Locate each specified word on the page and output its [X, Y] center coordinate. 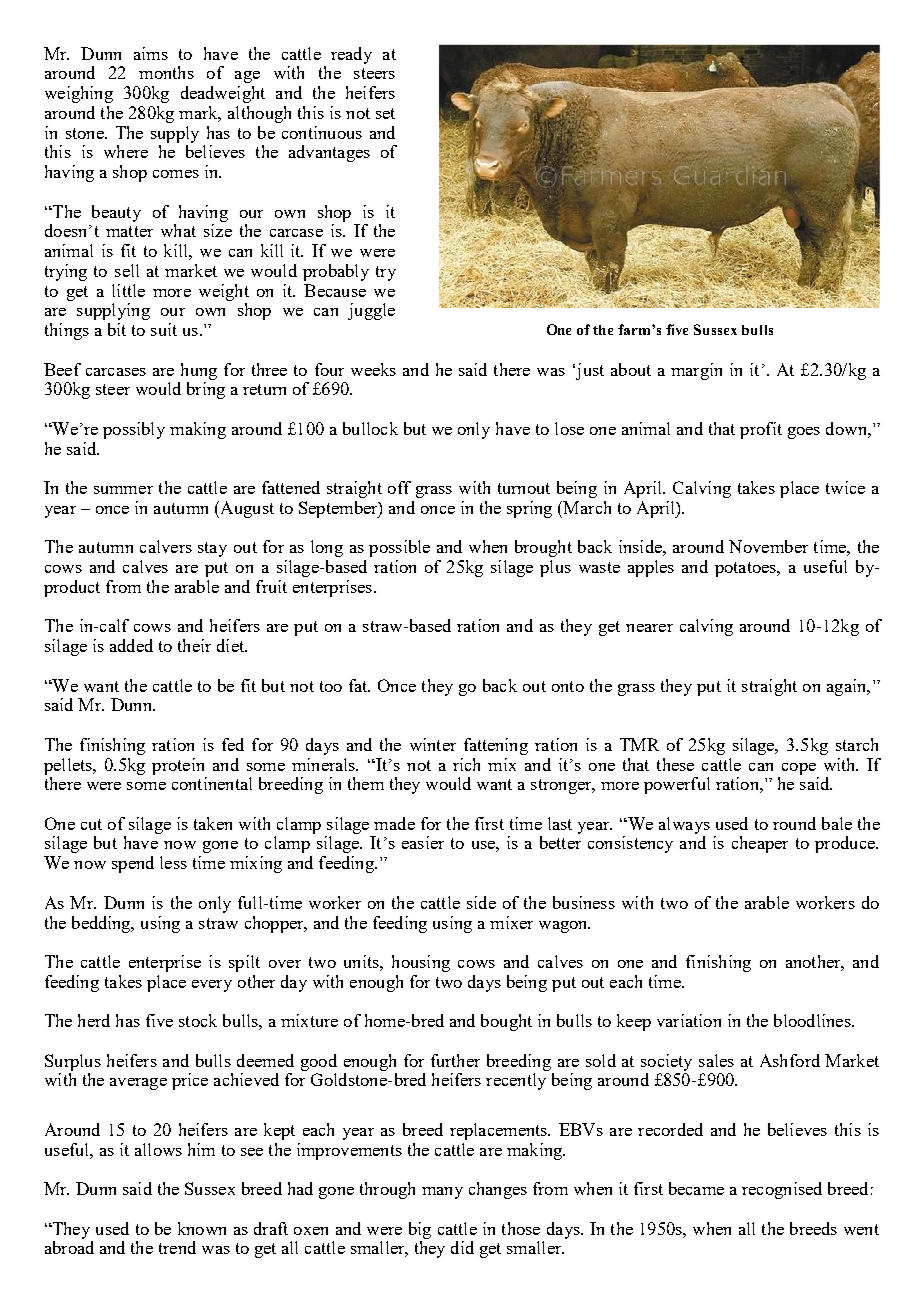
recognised [782, 1190]
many [442, 1193]
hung [199, 371]
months [166, 72]
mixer [511, 922]
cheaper [760, 844]
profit [761, 430]
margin [696, 371]
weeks [373, 369]
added [131, 645]
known [202, 1228]
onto [568, 686]
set [385, 113]
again [848, 687]
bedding [102, 924]
